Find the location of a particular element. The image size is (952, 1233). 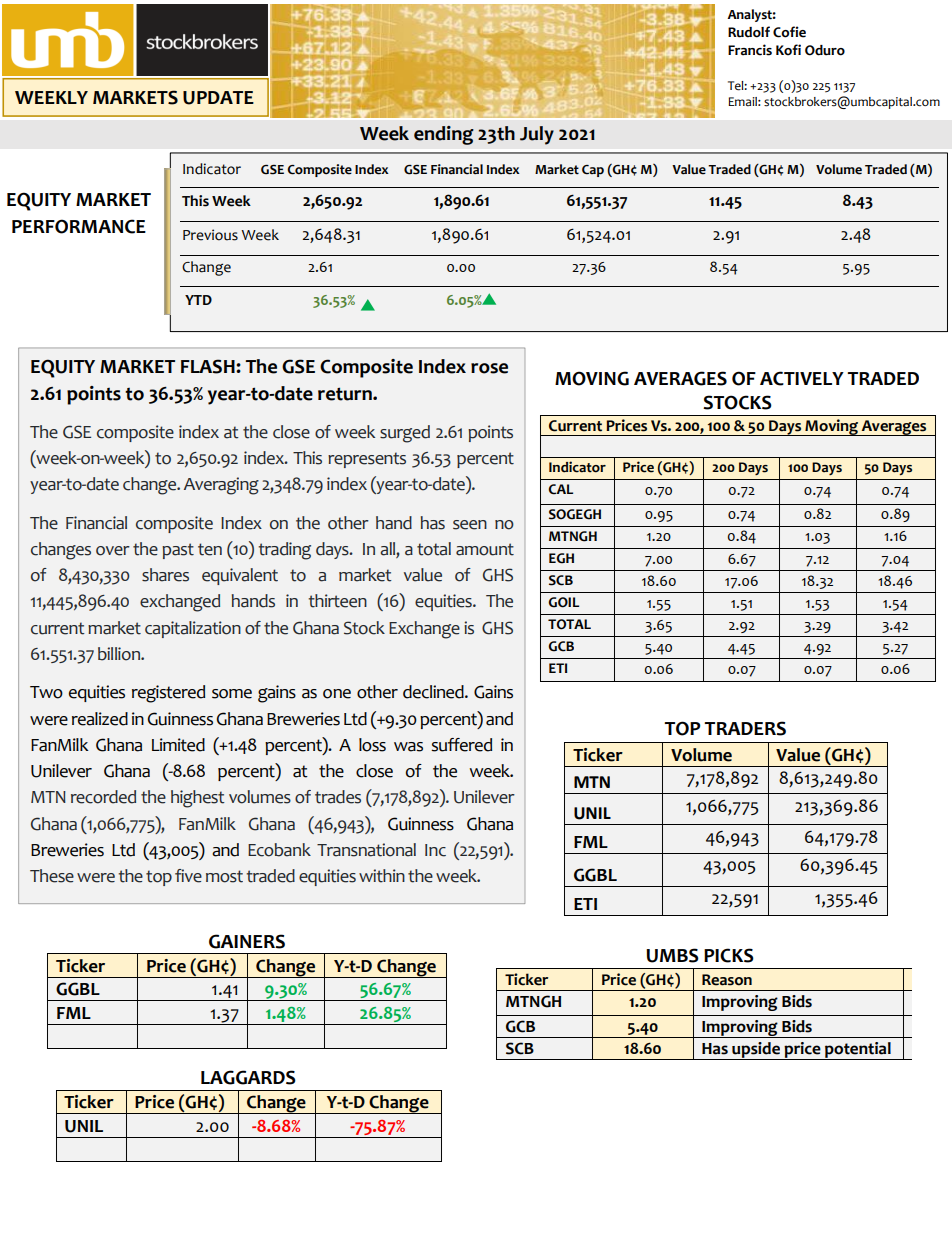

within is located at coordinates (382, 876).
